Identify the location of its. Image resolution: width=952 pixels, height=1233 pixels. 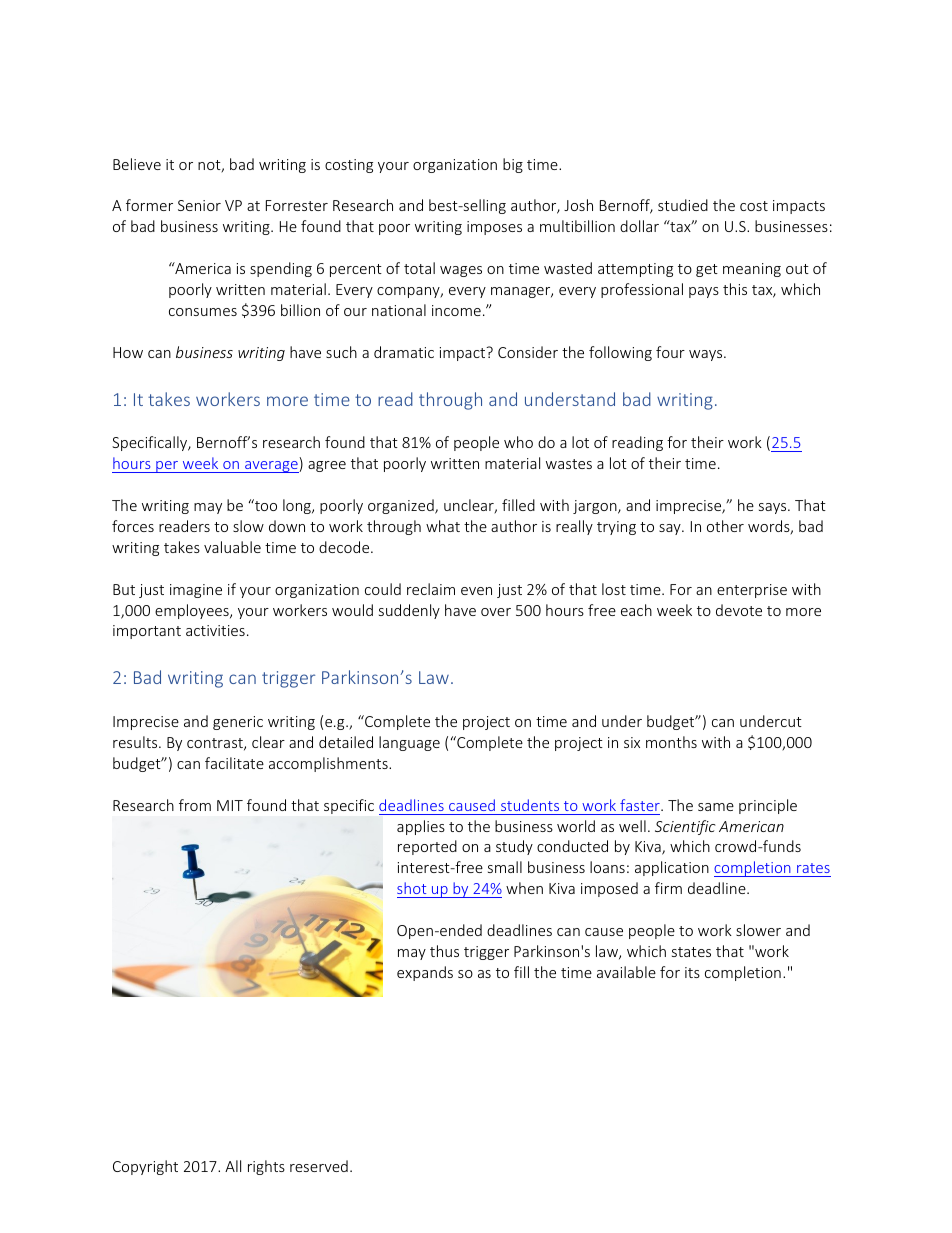
(692, 972).
